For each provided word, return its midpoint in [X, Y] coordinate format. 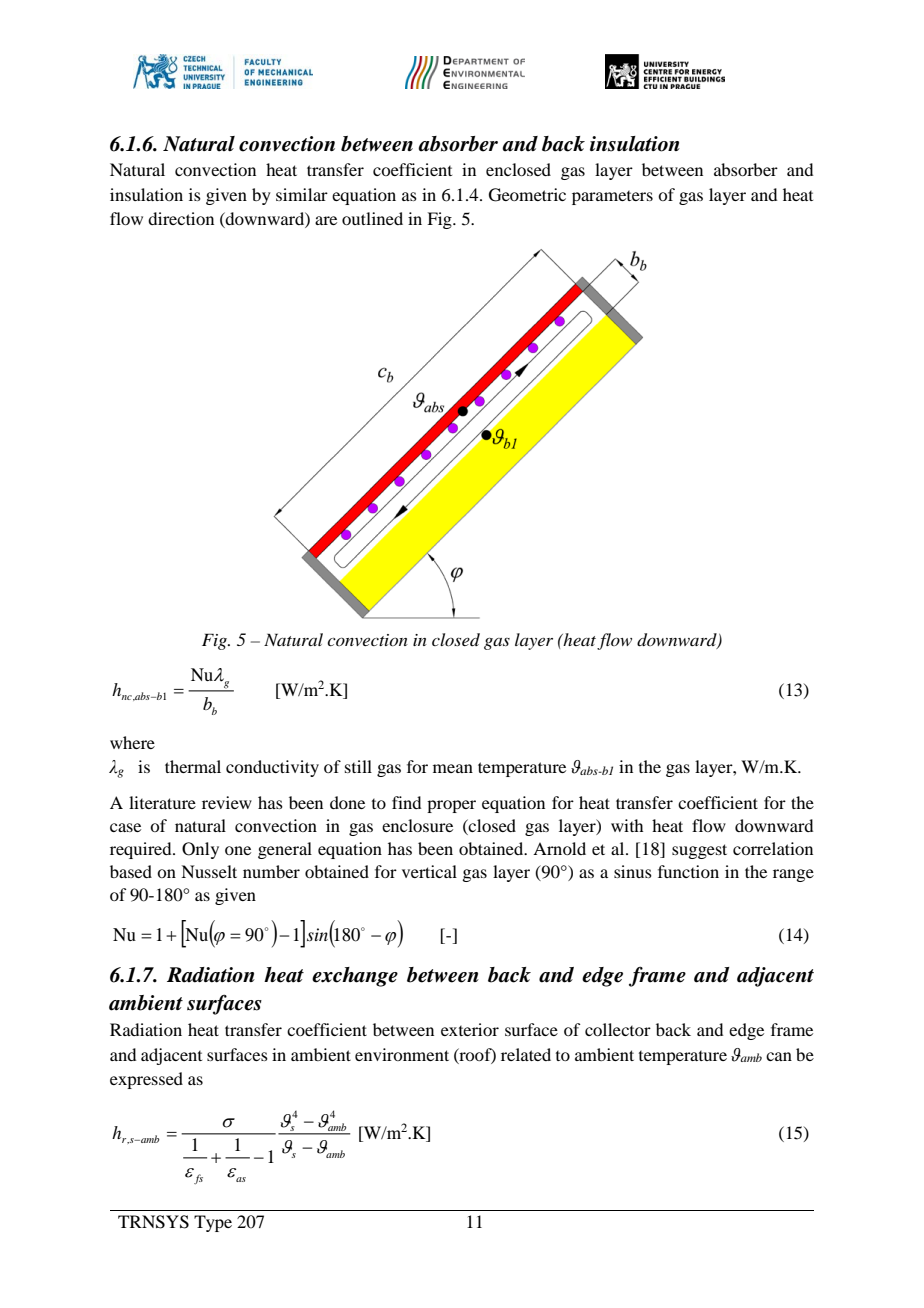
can [779, 1056]
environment [402, 1054]
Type [213, 1223]
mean [453, 768]
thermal [193, 766]
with [627, 825]
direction [181, 218]
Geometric [527, 195]
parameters [612, 198]
